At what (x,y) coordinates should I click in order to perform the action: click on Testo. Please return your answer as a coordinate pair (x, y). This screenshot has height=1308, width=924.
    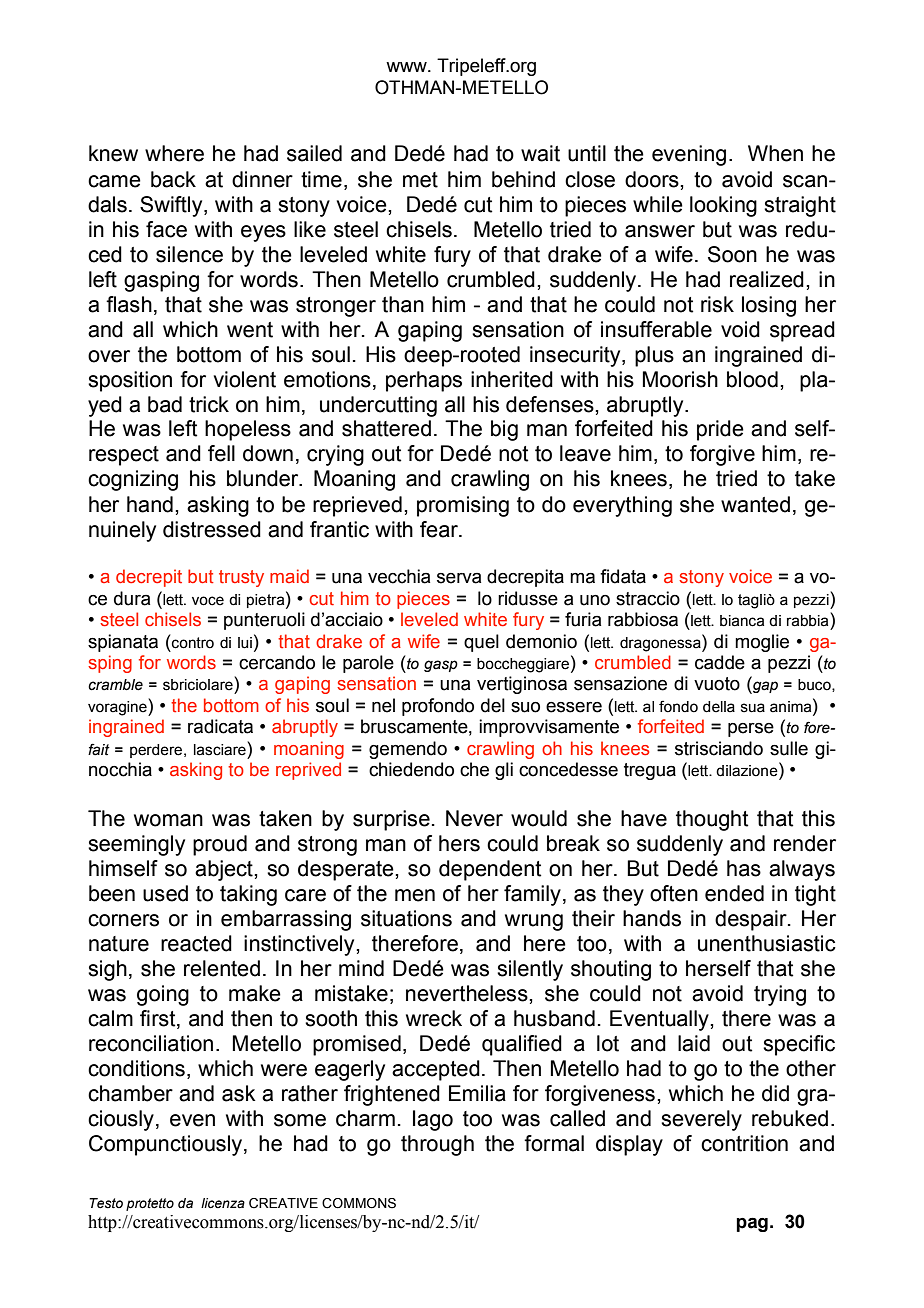
    Looking at the image, I should click on (106, 1203).
